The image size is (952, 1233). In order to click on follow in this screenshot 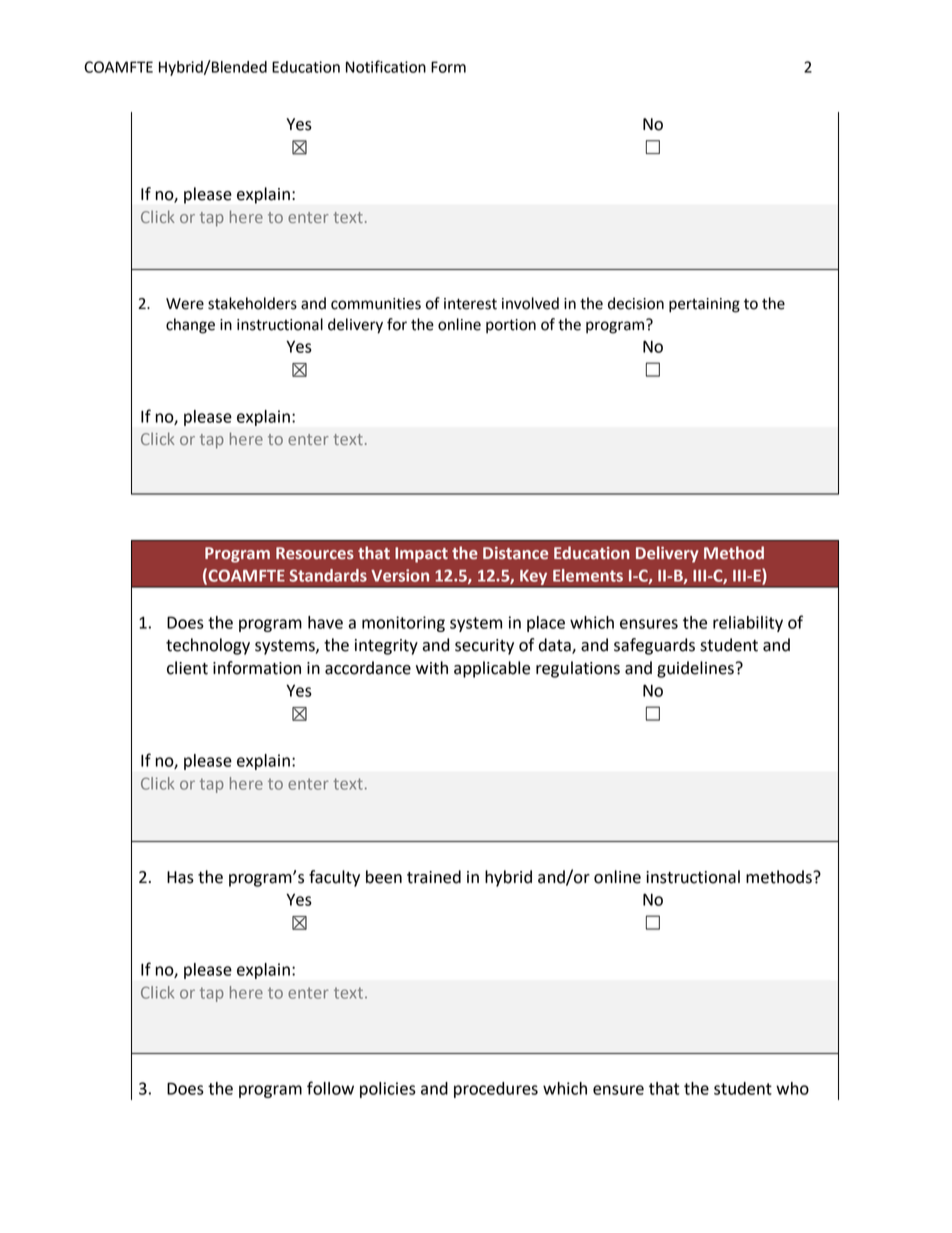, I will do `click(330, 1088)`.
